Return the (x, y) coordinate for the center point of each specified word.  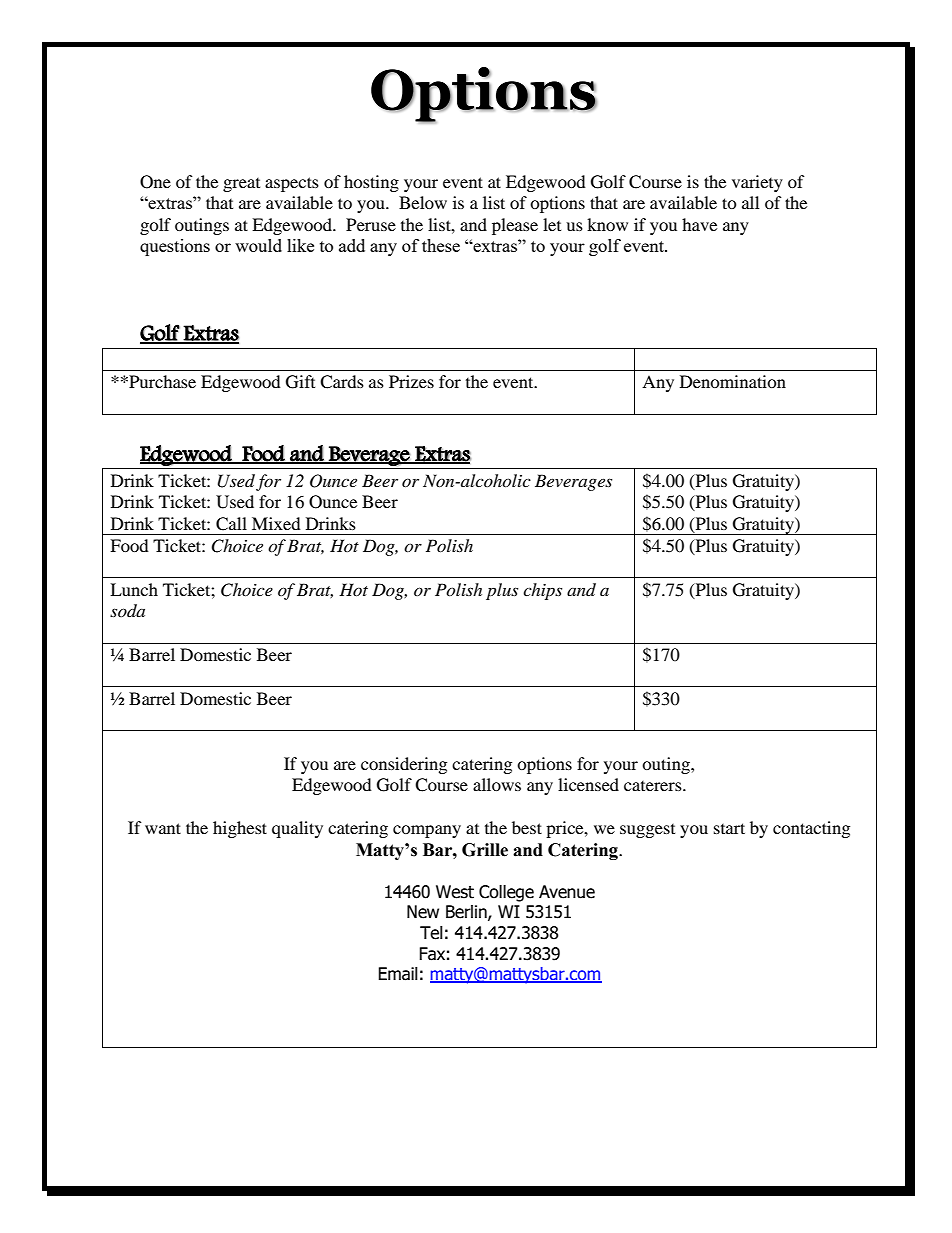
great (241, 185)
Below (423, 202)
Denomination (733, 381)
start (729, 828)
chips (542, 591)
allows (497, 784)
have (699, 224)
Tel (431, 933)
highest (240, 829)
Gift (300, 382)
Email (398, 974)
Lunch (134, 589)
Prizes (411, 381)
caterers (654, 786)
